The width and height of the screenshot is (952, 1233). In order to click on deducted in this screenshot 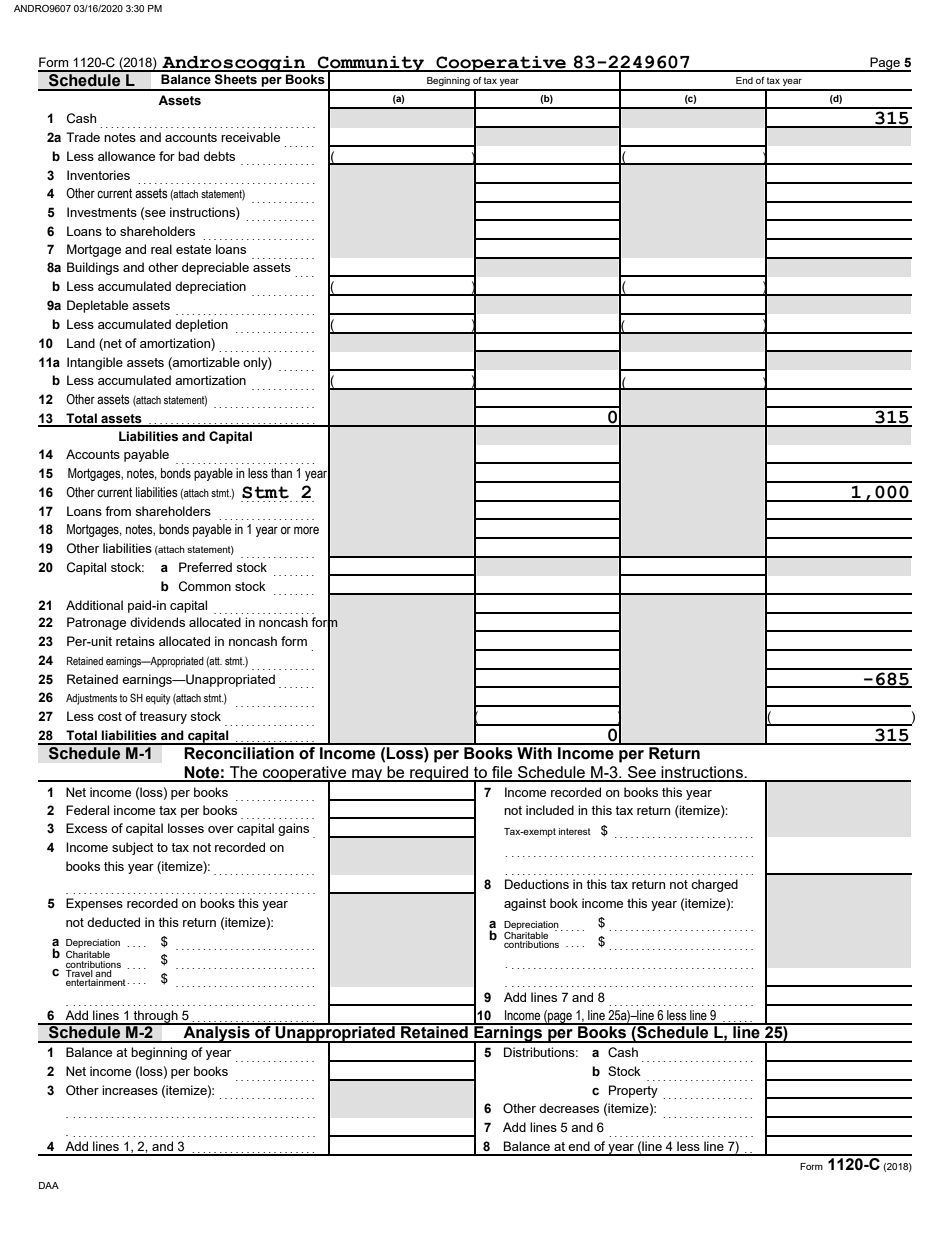, I will do `click(113, 922)`.
